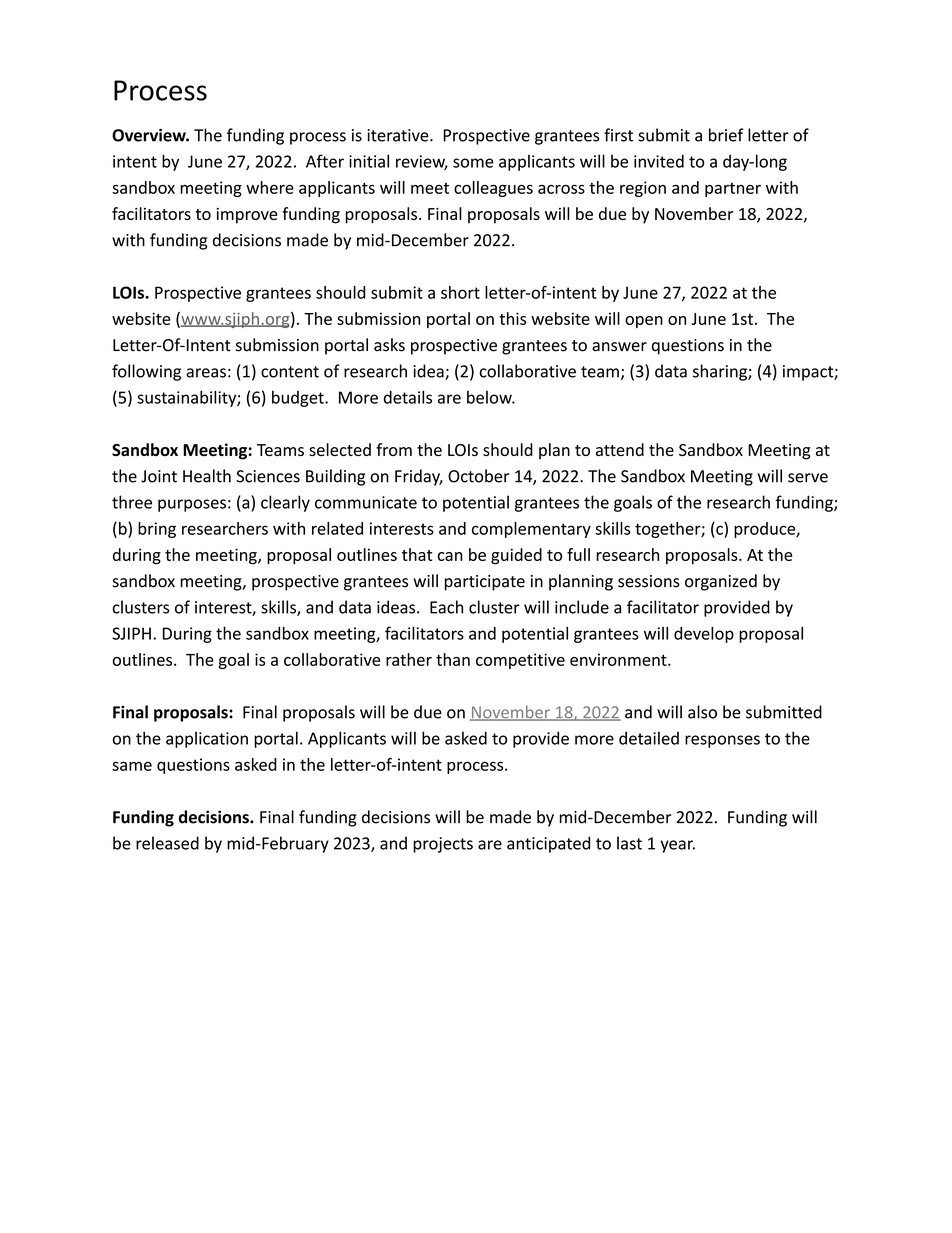 The height and width of the page is (1233, 952). I want to click on released, so click(167, 843).
